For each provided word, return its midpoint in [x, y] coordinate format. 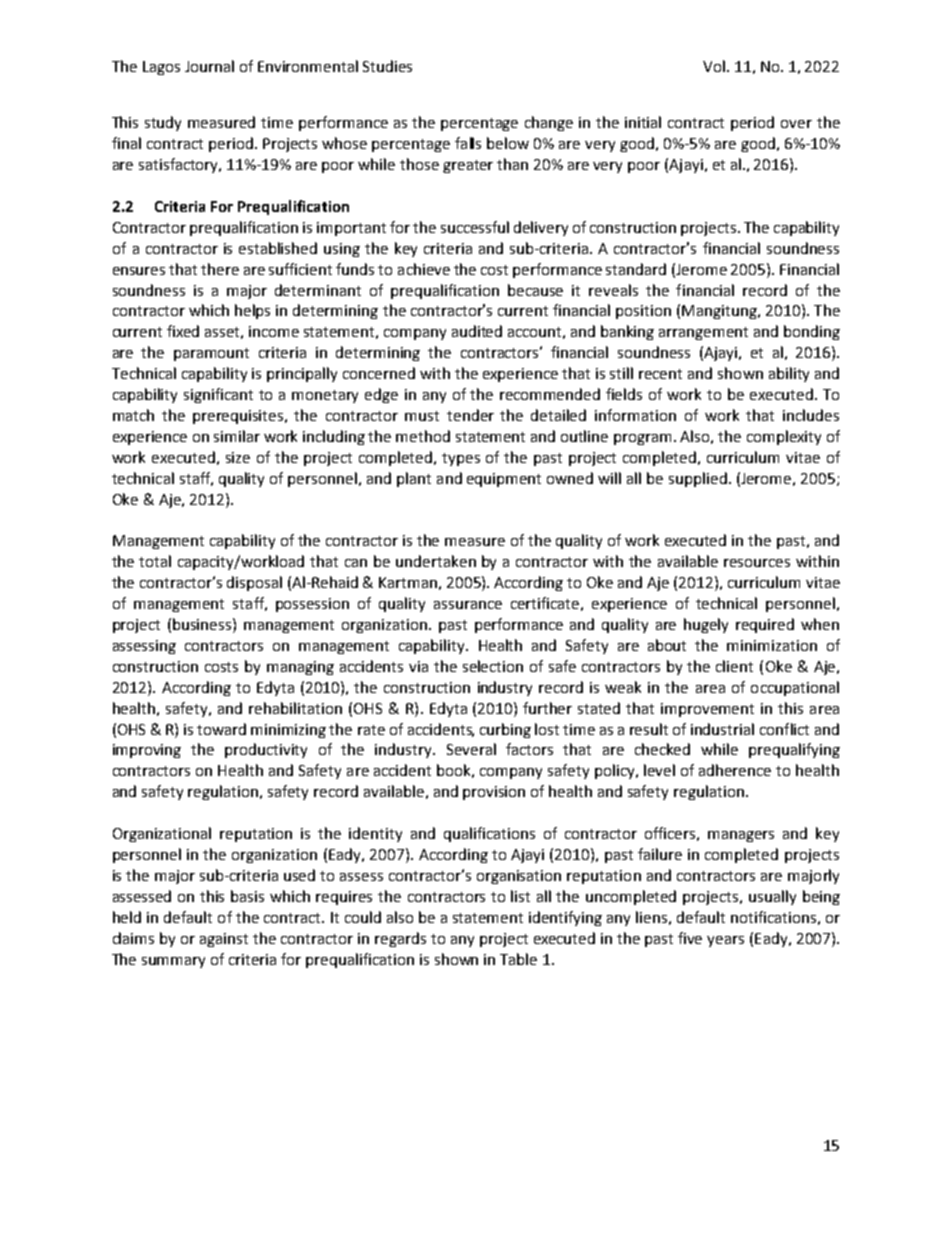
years [725, 941]
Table [518, 959]
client [734, 666]
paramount [211, 354]
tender [470, 415]
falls [468, 143]
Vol [715, 66]
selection [493, 666]
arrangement [703, 333]
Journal [209, 66]
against [224, 940]
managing [300, 668]
